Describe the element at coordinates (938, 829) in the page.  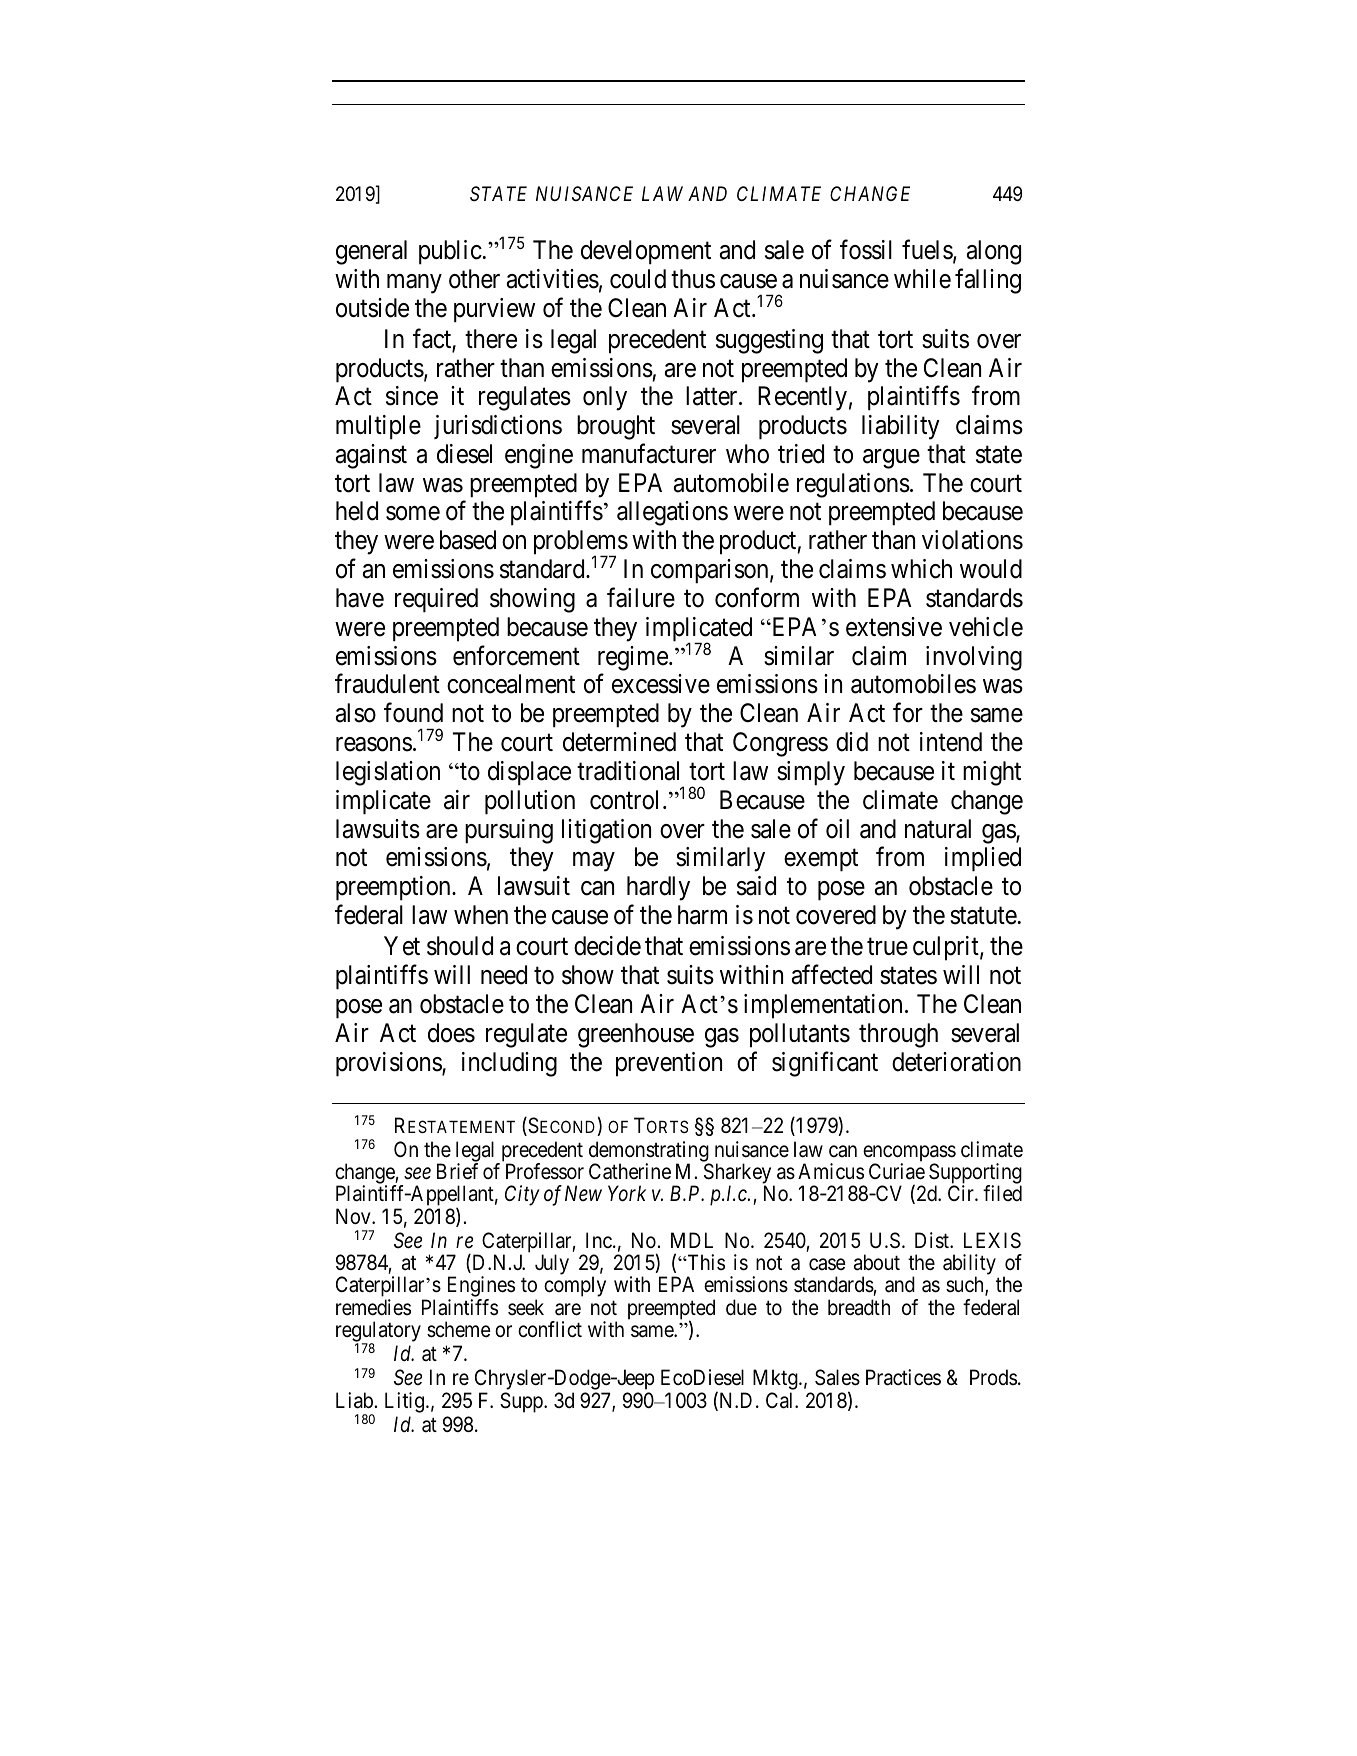
I see `natural` at that location.
